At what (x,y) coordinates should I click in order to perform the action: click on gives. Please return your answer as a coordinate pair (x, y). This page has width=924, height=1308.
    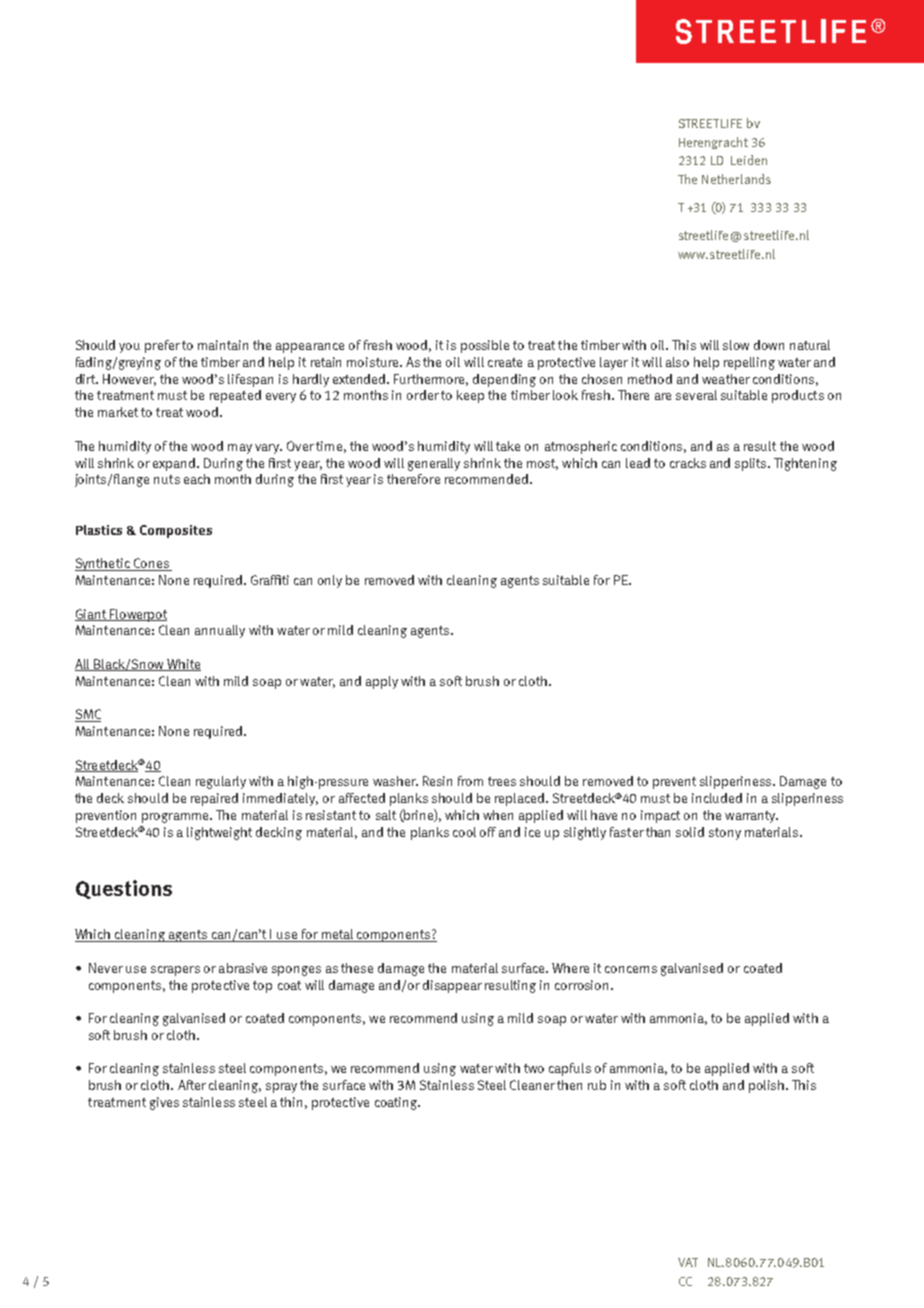
    Looking at the image, I should click on (164, 1103).
